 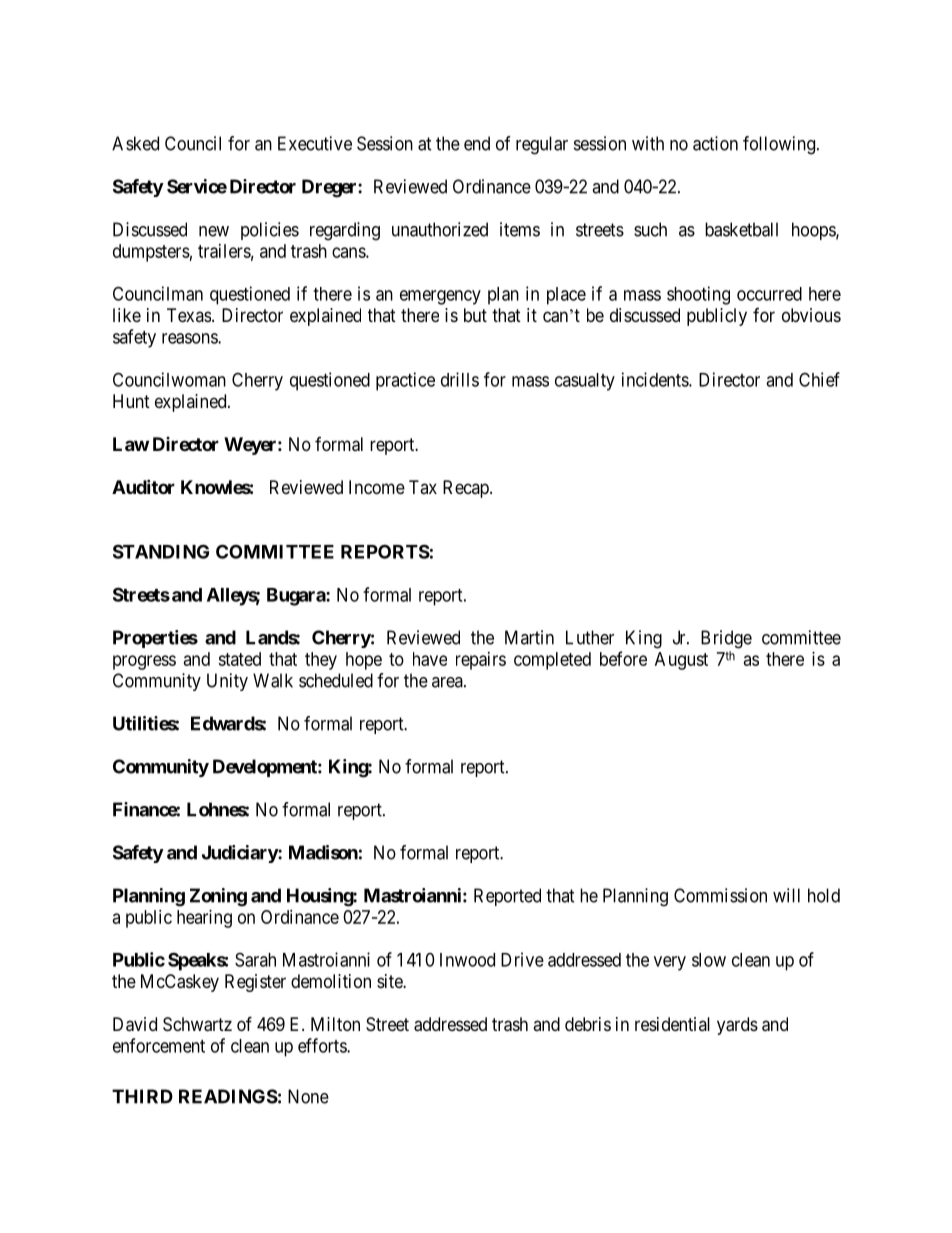 I want to click on drills, so click(x=460, y=379).
